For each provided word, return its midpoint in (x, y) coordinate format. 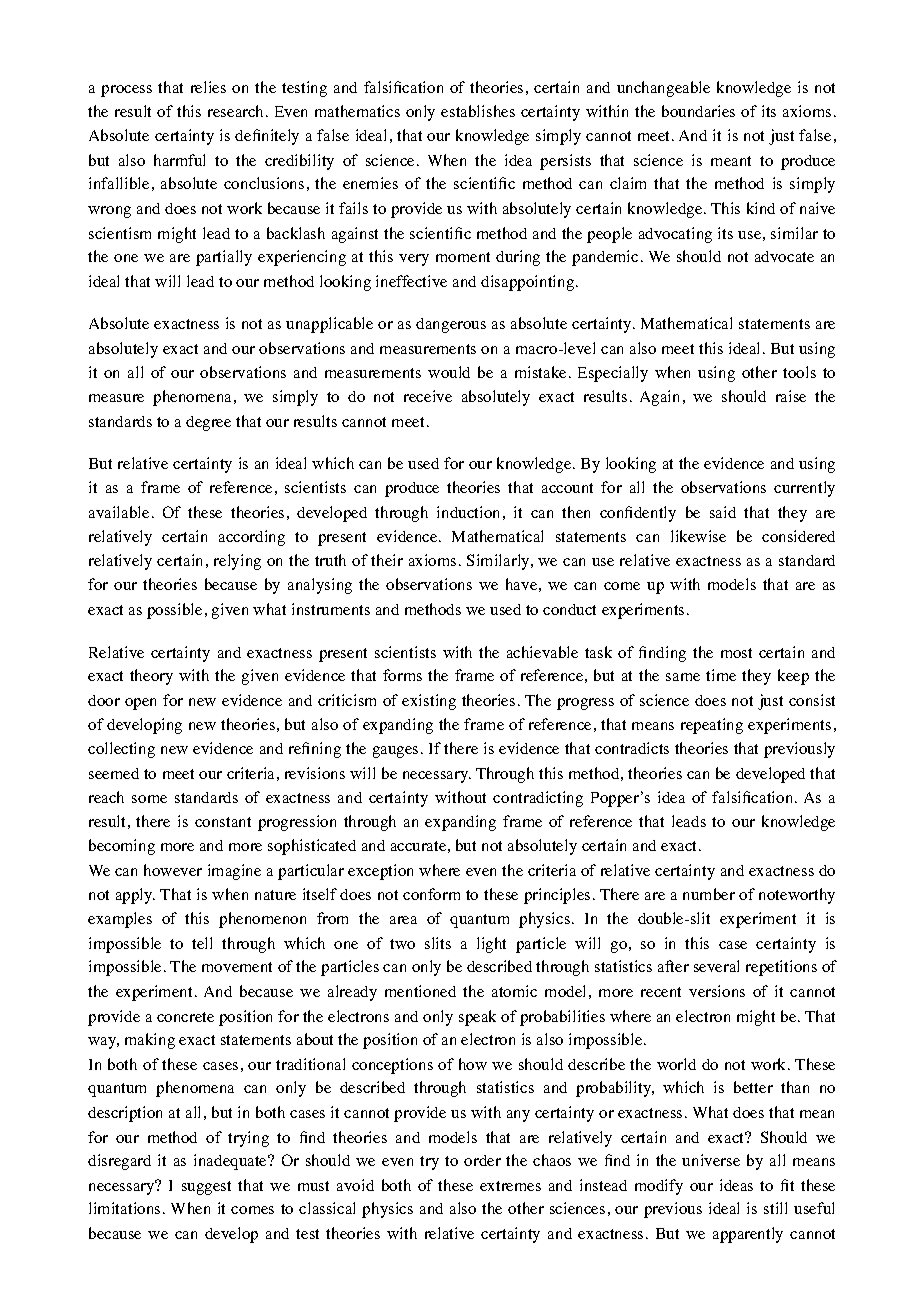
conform (431, 894)
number (709, 894)
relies (208, 87)
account (567, 488)
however (173, 870)
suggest (206, 1188)
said (723, 512)
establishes (478, 111)
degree (208, 423)
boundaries (698, 111)
